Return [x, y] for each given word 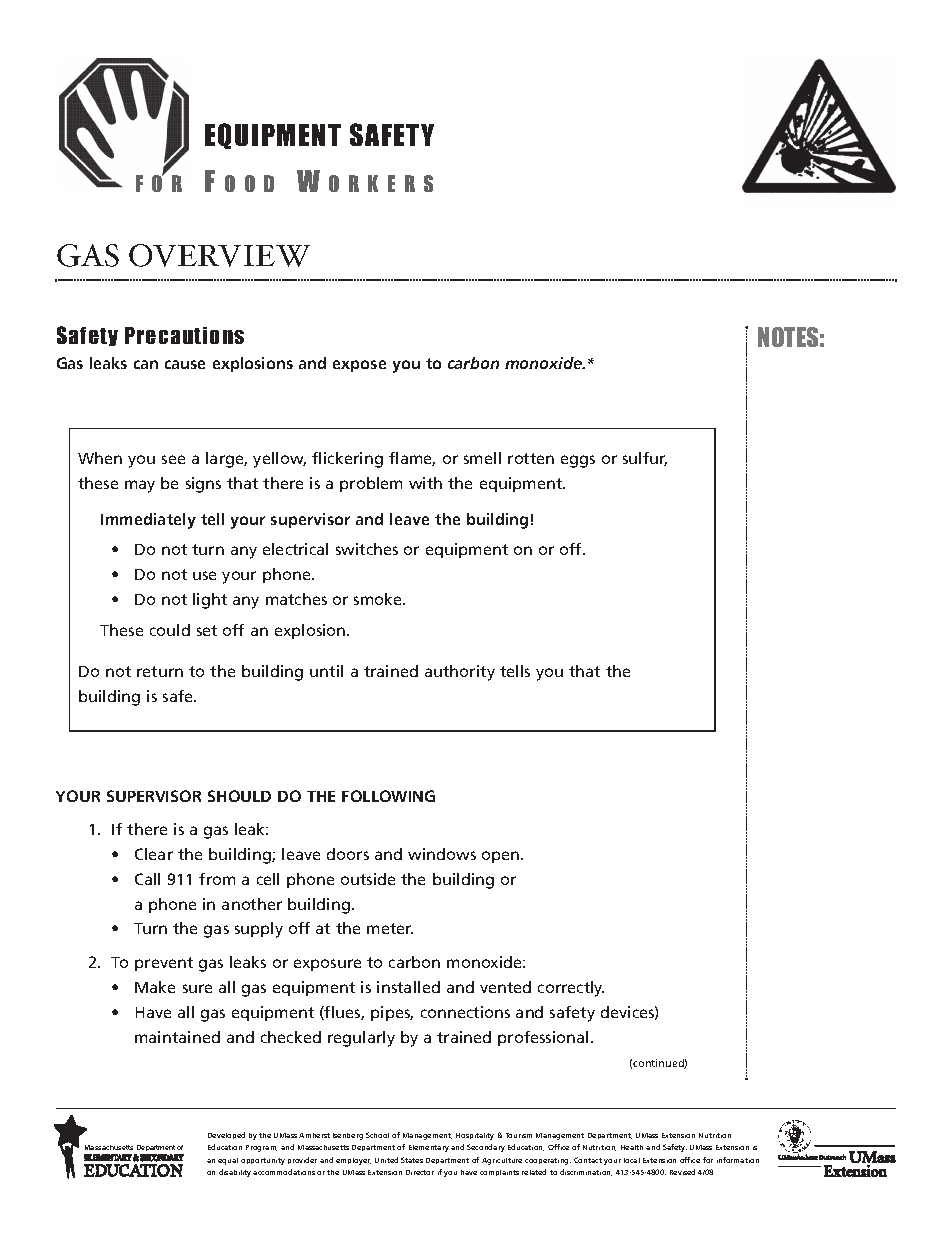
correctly [571, 989]
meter [390, 928]
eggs [578, 461]
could [170, 630]
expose [359, 366]
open [502, 857]
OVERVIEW [219, 255]
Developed [226, 1135]
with [425, 483]
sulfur [645, 459]
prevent [164, 964]
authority [460, 673]
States [412, 1160]
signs [203, 485]
